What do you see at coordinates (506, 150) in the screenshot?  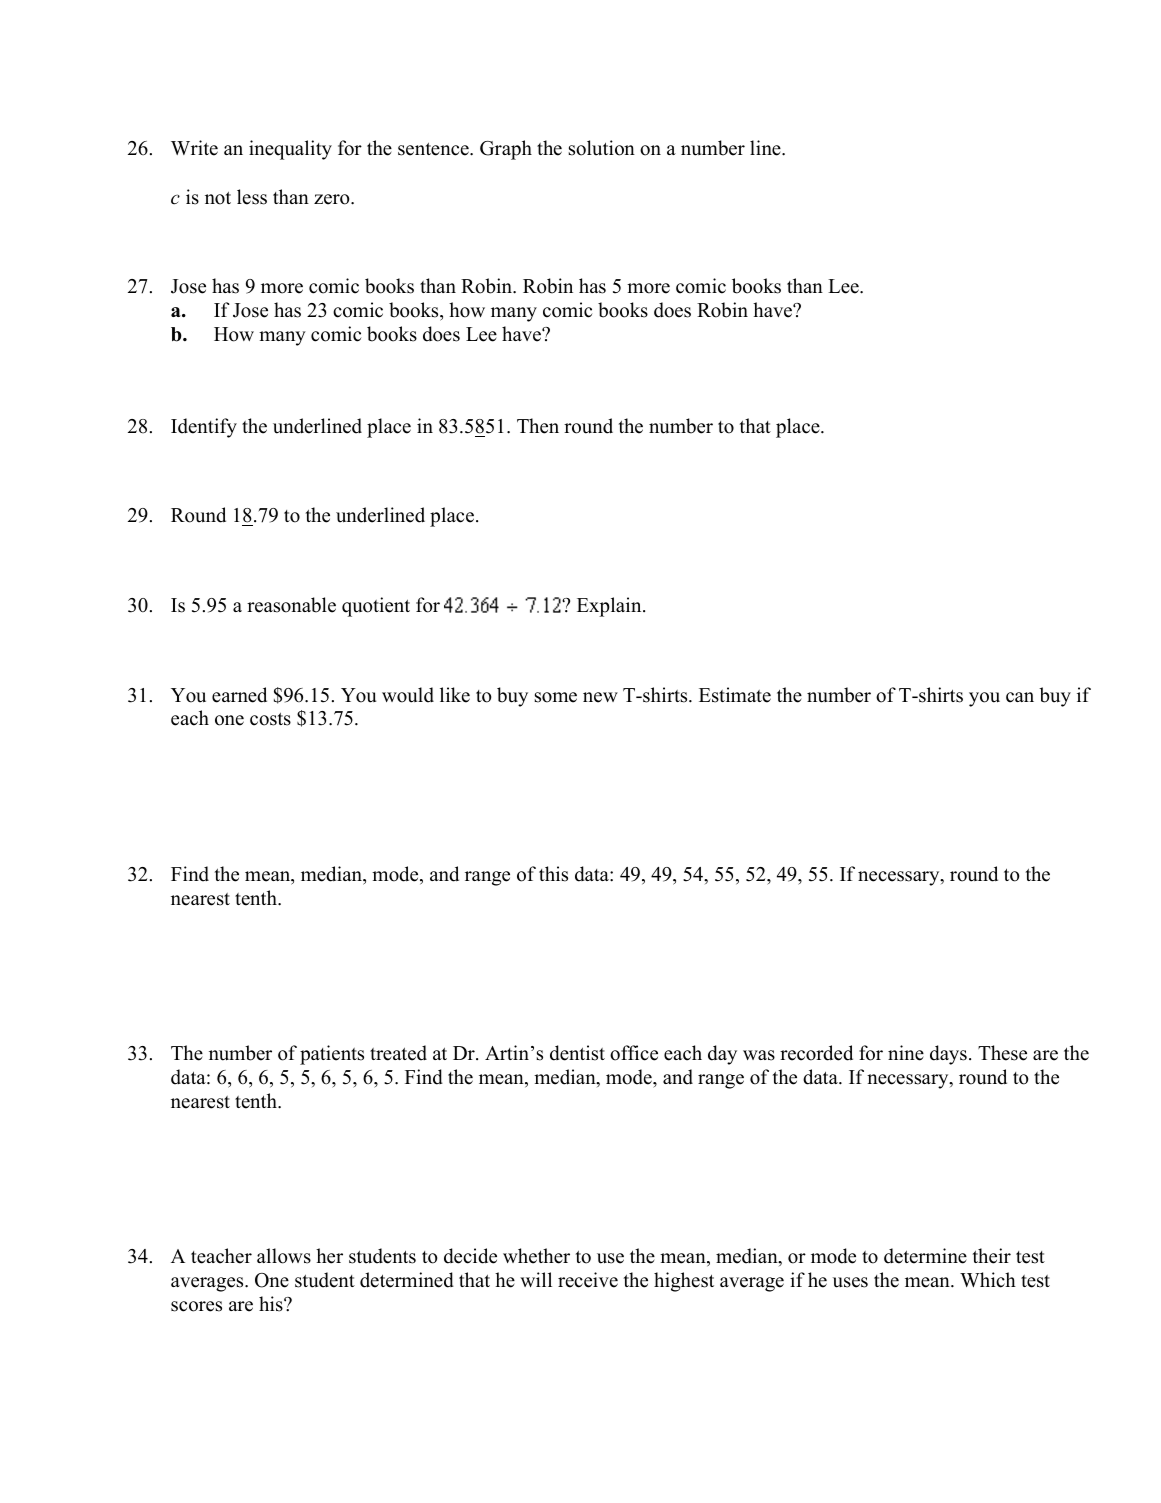 I see `Graph` at bounding box center [506, 150].
